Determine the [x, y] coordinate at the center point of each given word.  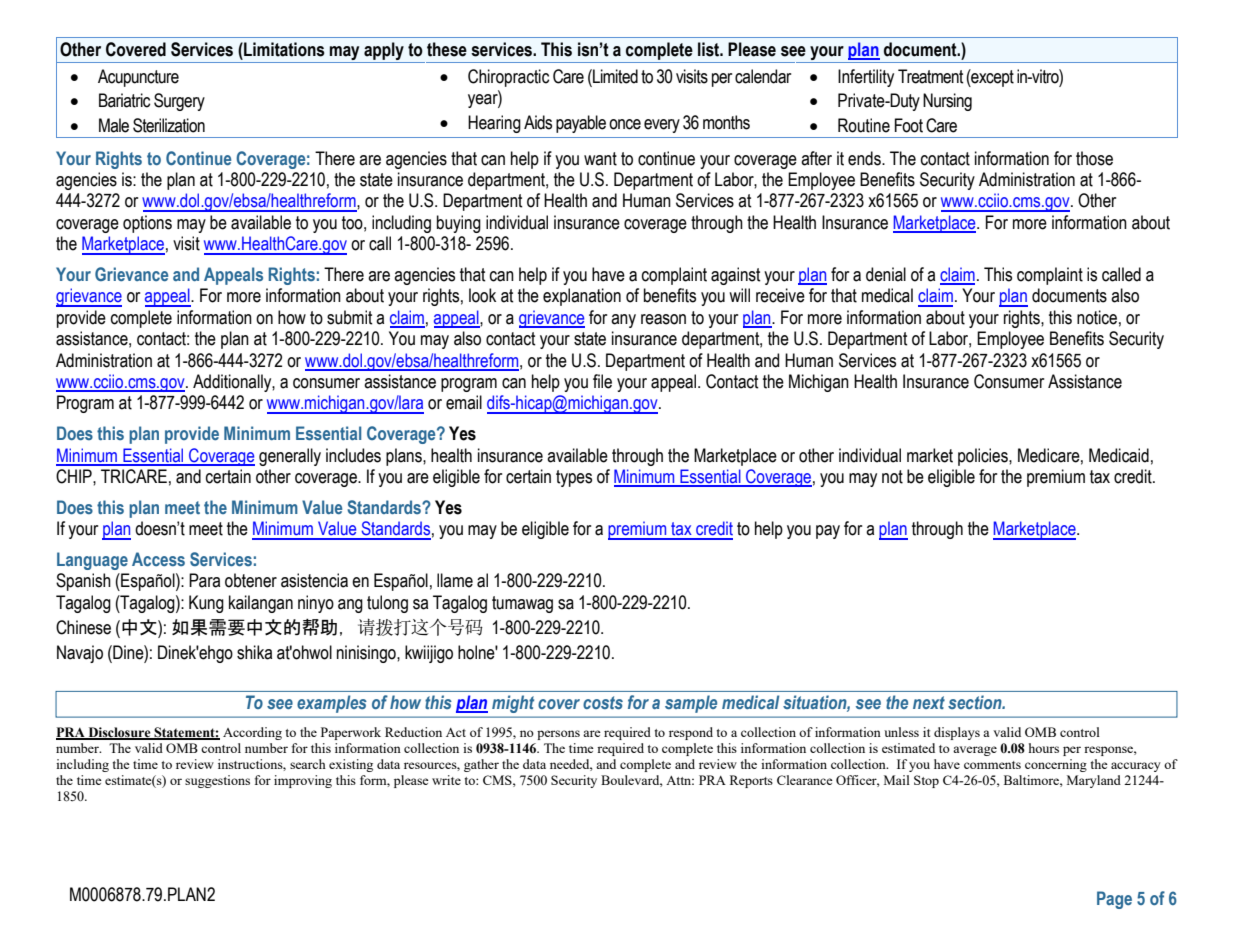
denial [886, 274]
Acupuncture [138, 78]
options [147, 224]
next [929, 702]
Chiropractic [508, 78]
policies [984, 457]
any [623, 321]
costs [603, 702]
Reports [751, 781]
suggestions [217, 781]
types [574, 478]
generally [290, 457]
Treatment [931, 76]
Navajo [80, 654]
